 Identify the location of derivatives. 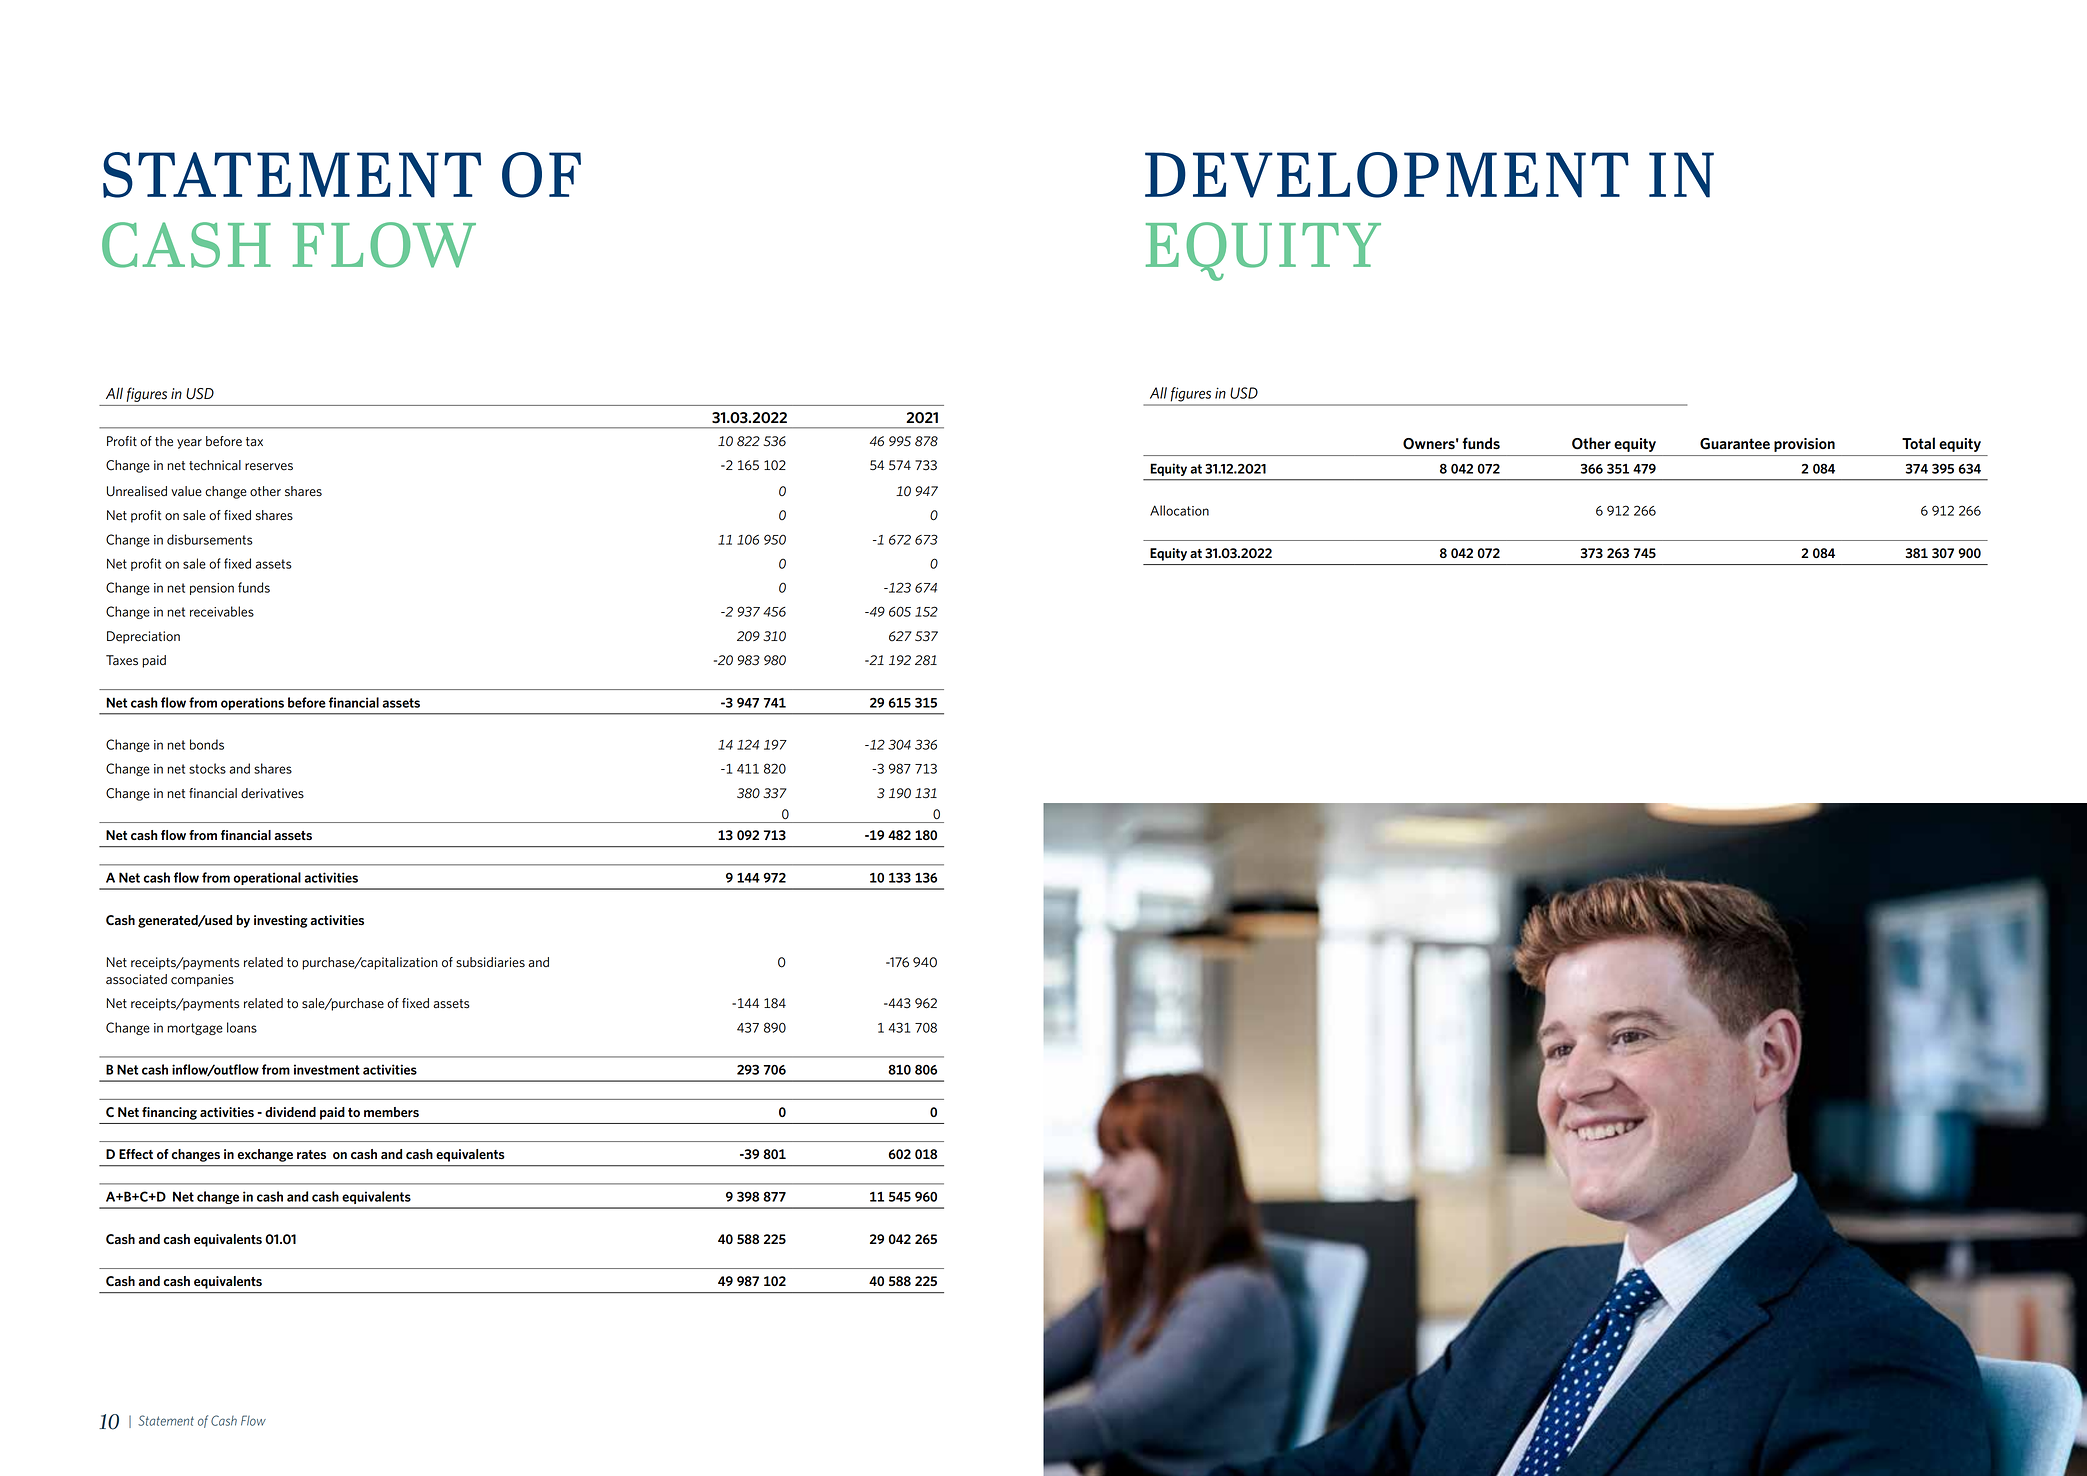
(272, 793).
